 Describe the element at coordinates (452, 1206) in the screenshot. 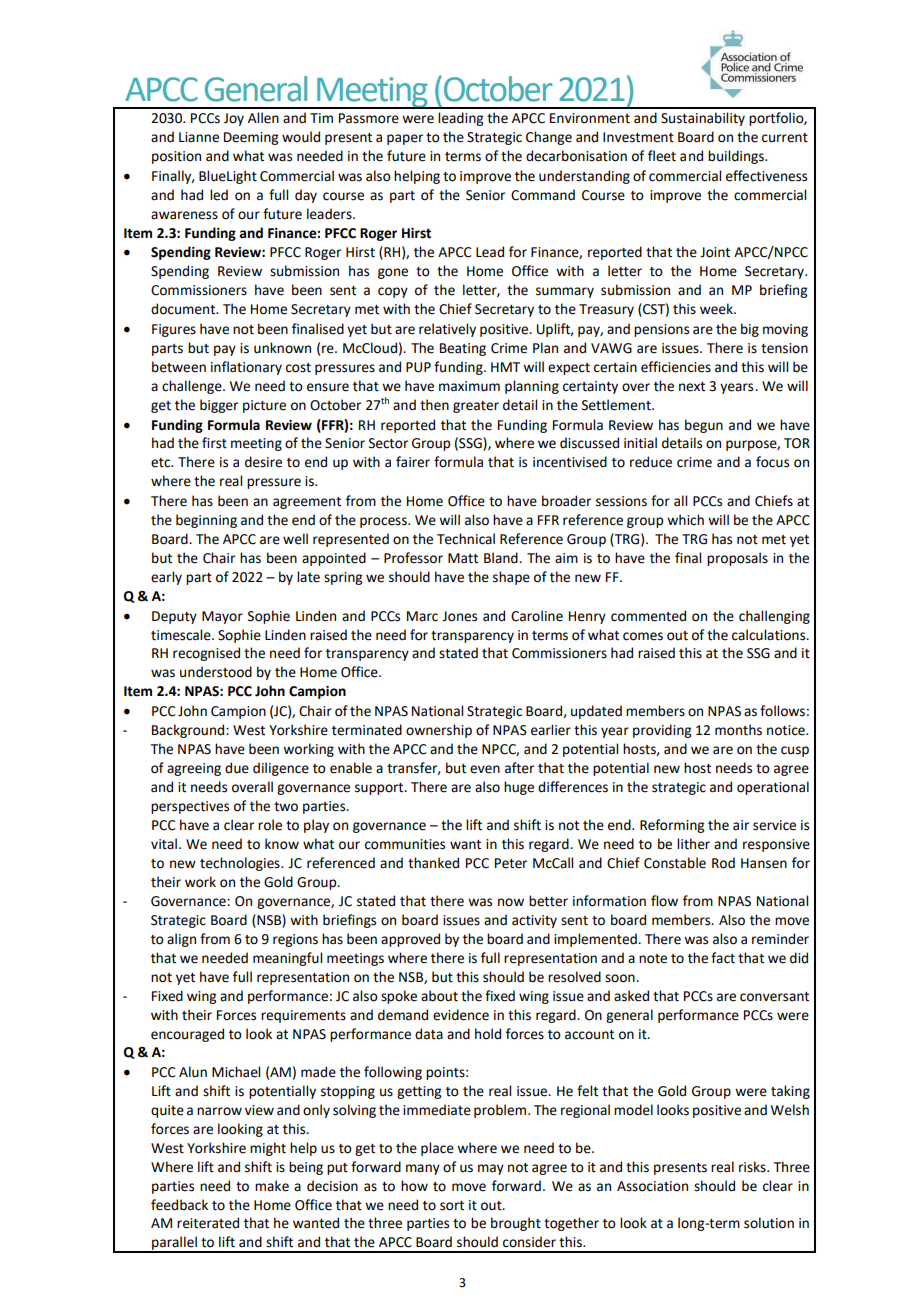

I see `sort` at that location.
